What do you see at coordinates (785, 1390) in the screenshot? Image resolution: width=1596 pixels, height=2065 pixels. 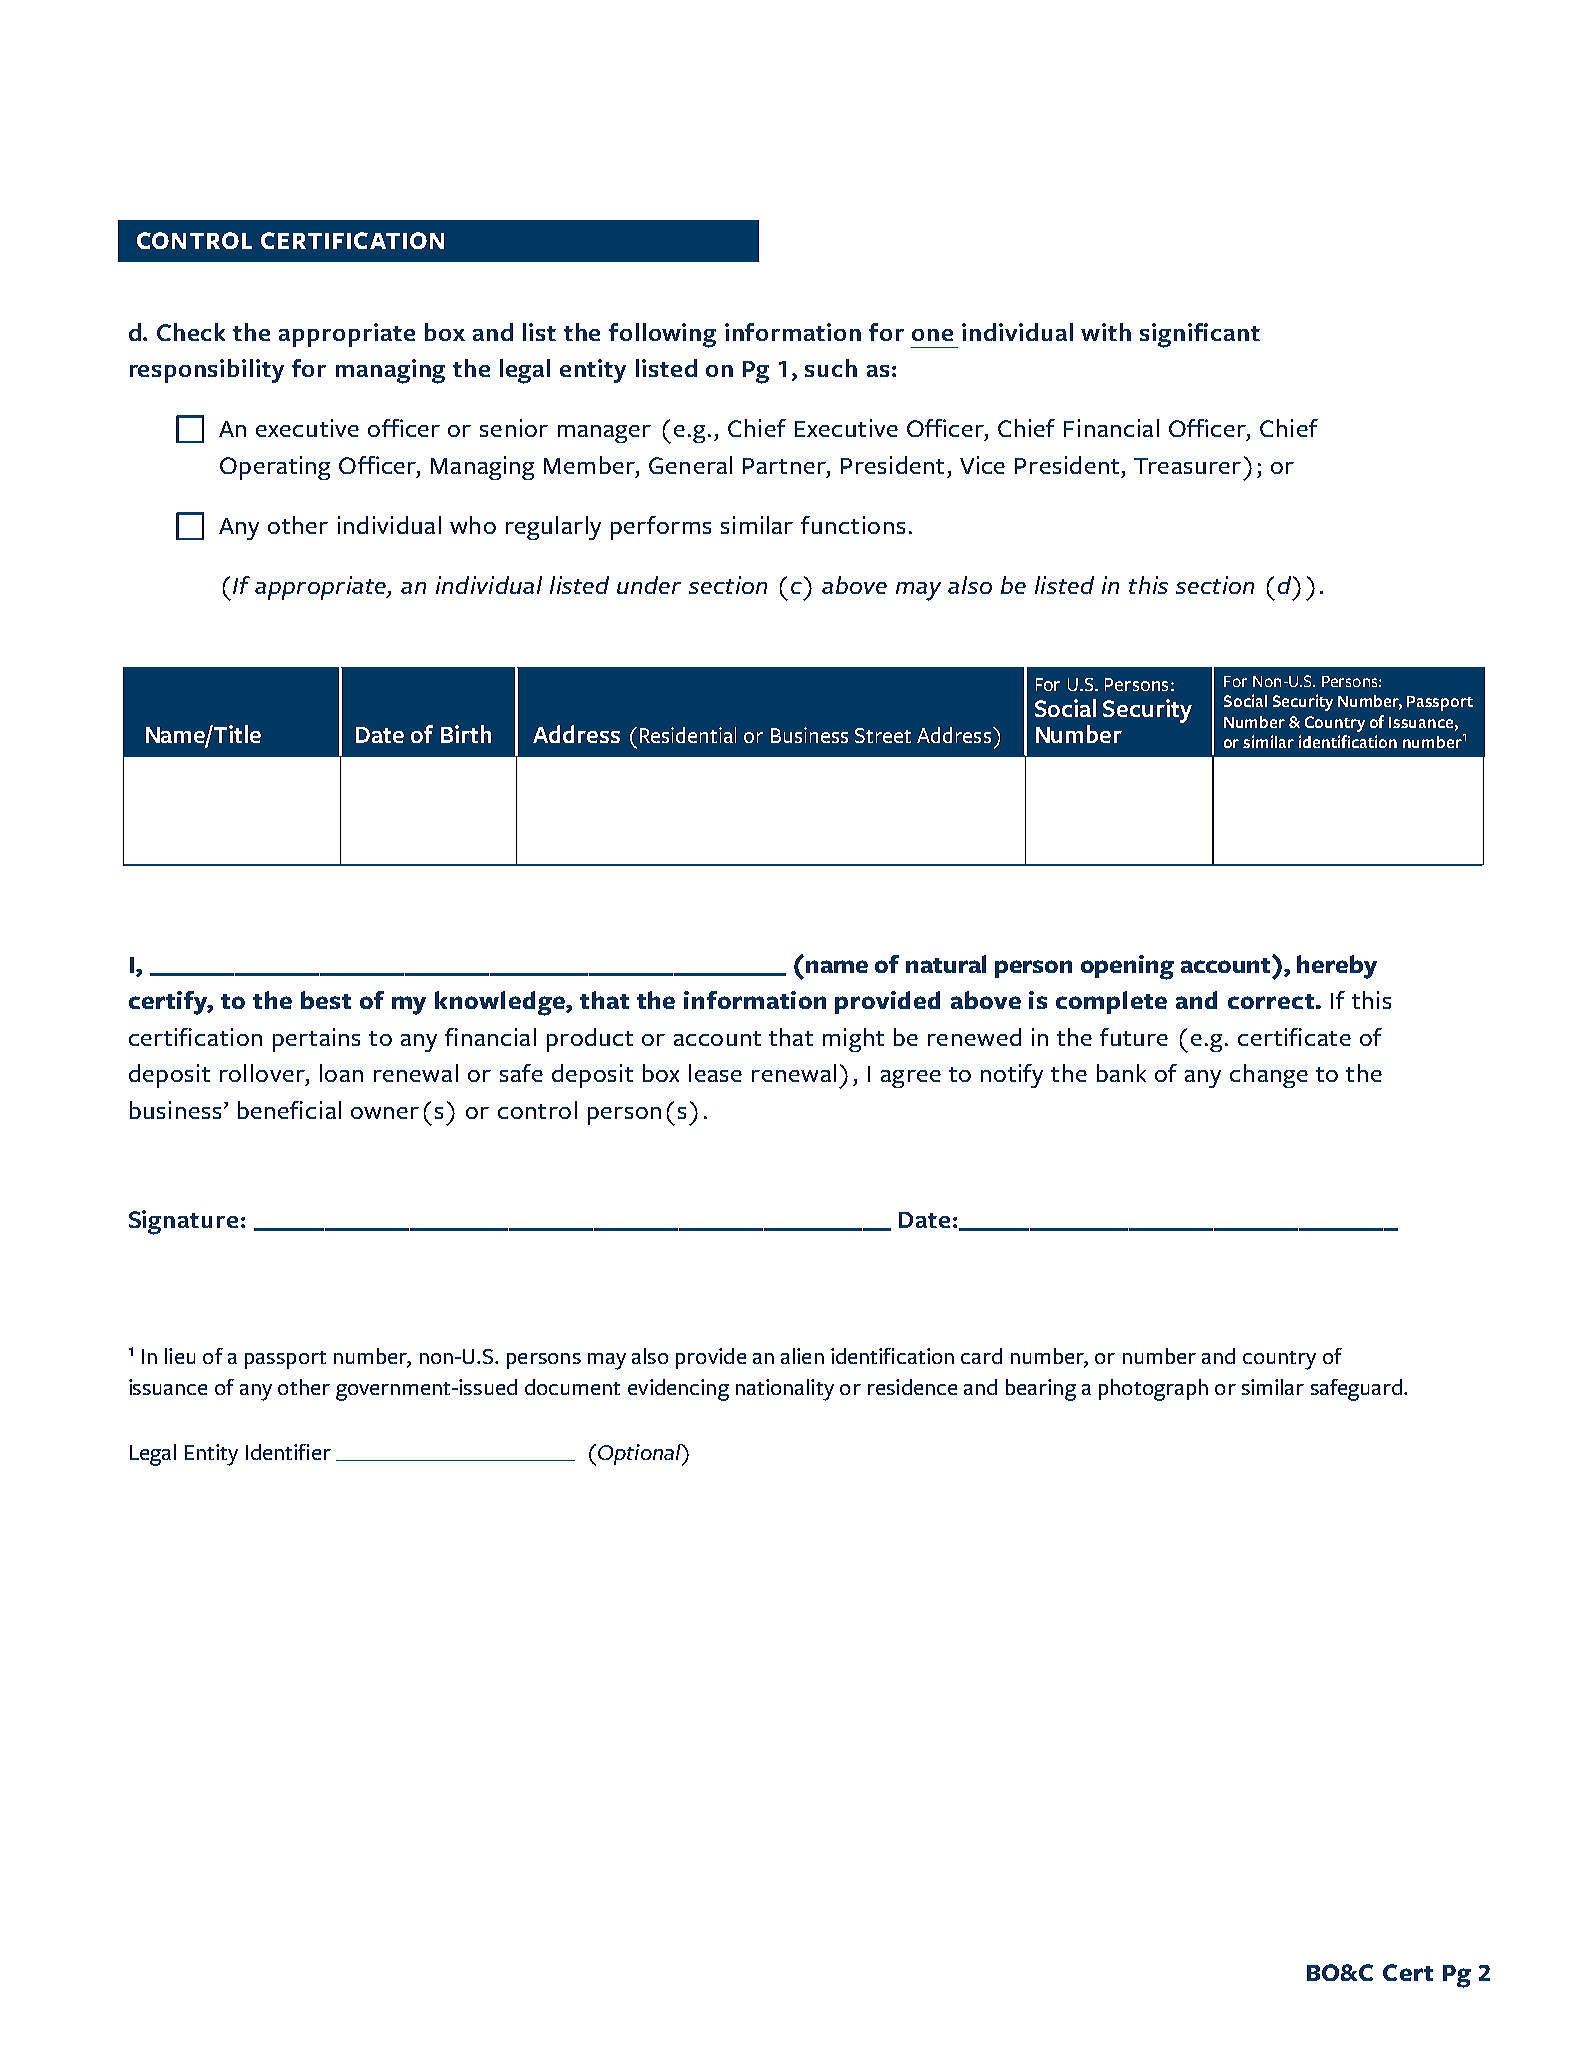 I see `nationality` at bounding box center [785, 1390].
